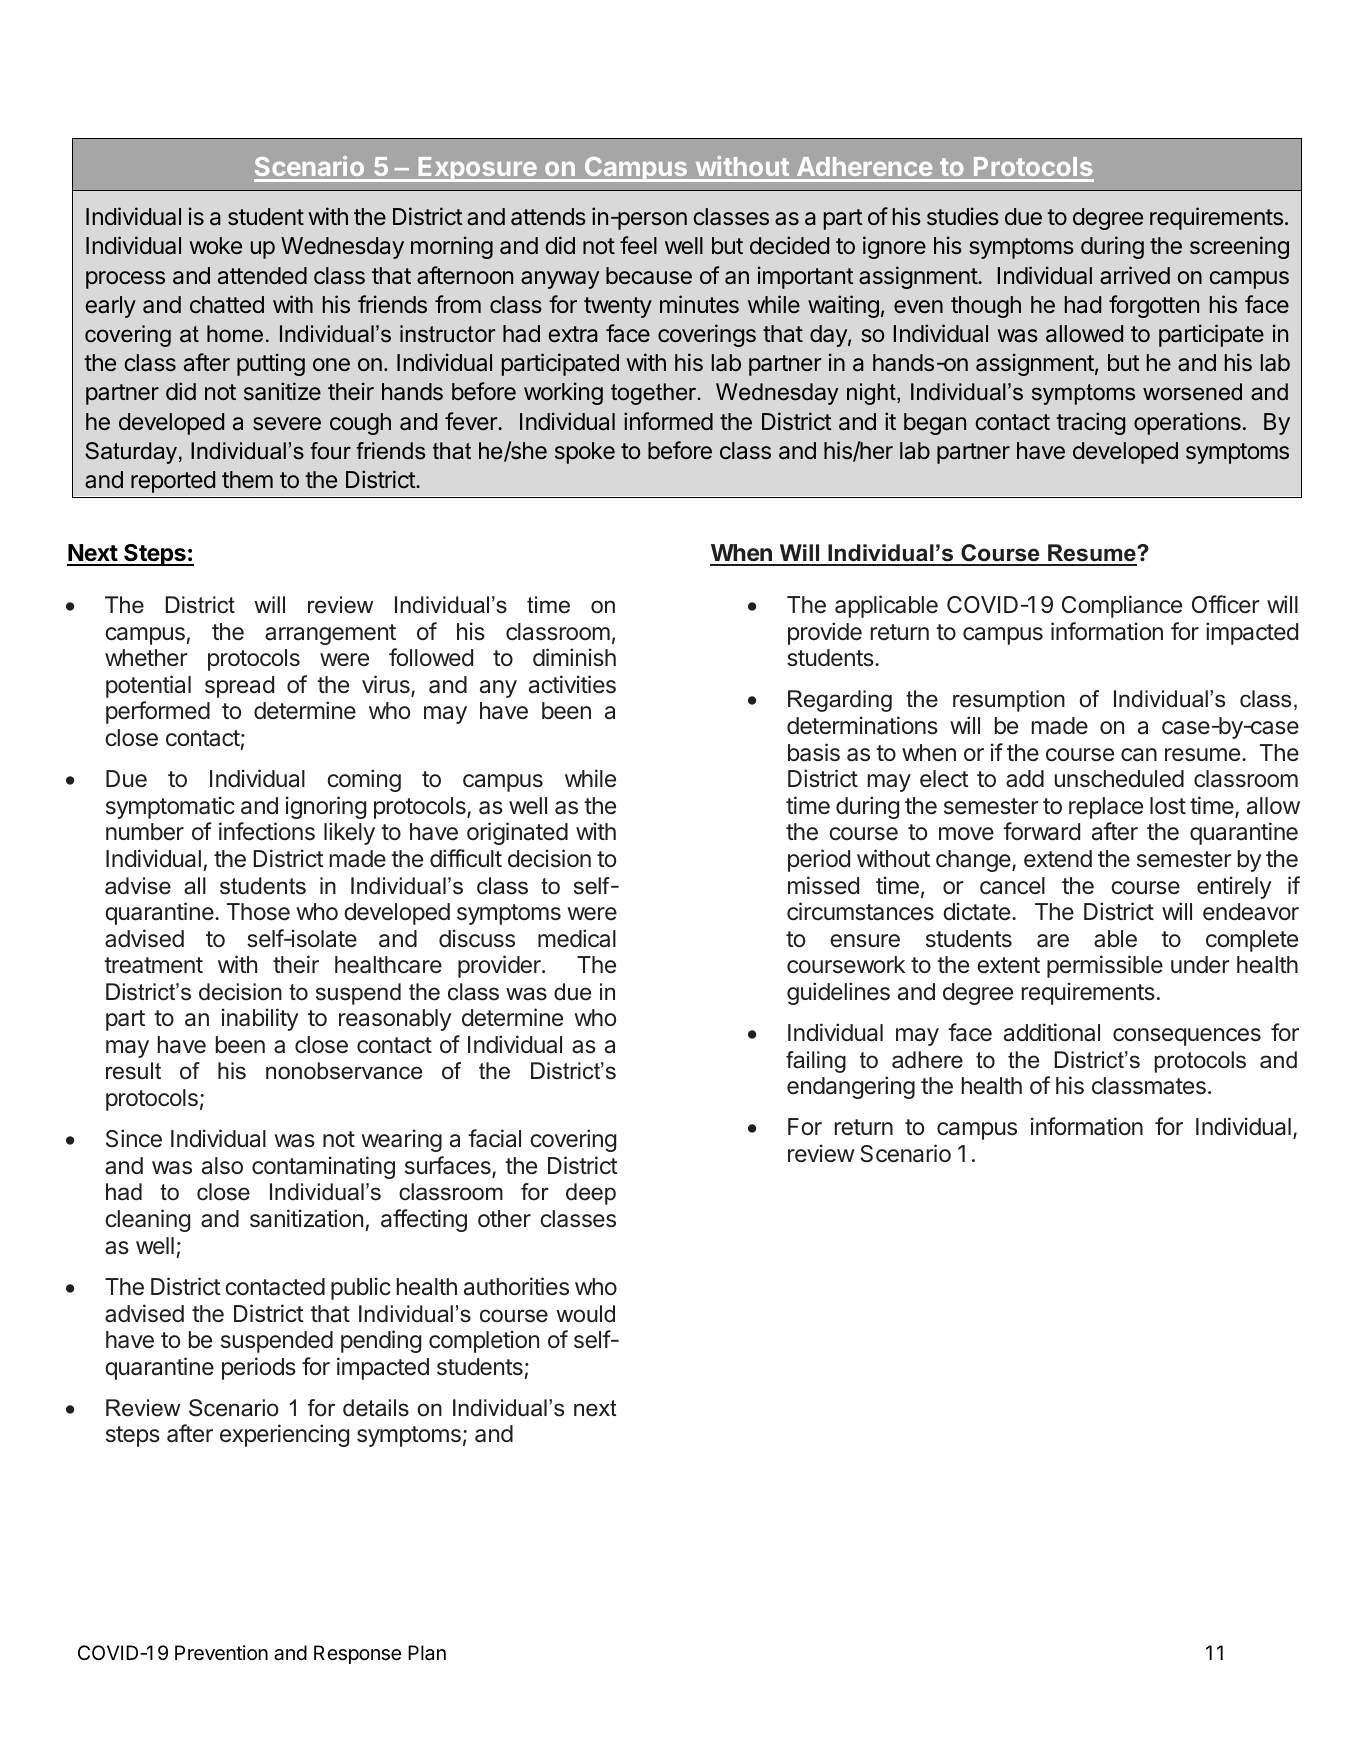 The width and height of the screenshot is (1346, 1742). I want to click on would, so click(585, 1314).
